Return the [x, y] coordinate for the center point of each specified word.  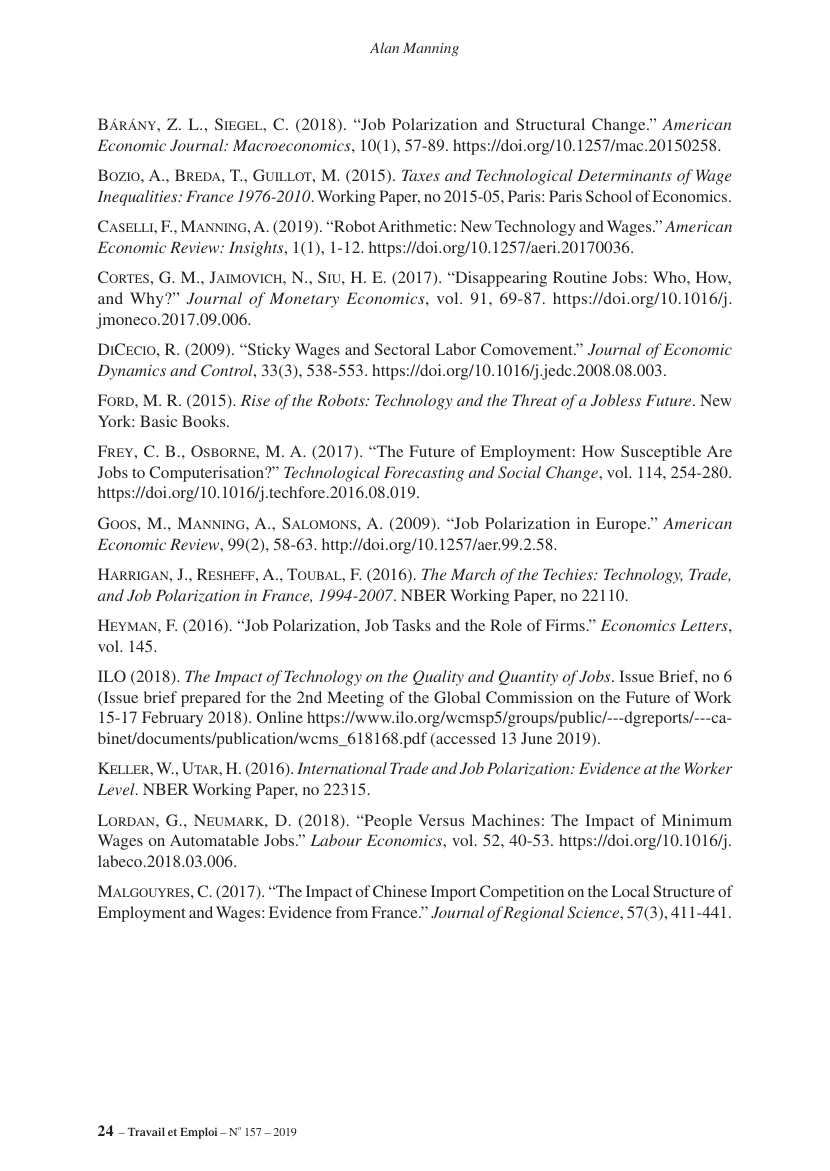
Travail [146, 1131]
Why [148, 300]
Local [630, 891]
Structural [550, 124]
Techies [569, 574]
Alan [384, 47]
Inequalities [138, 198]
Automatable [214, 840]
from [352, 912]
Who [670, 277]
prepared [211, 699]
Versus [441, 820]
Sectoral [402, 349]
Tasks [412, 625]
